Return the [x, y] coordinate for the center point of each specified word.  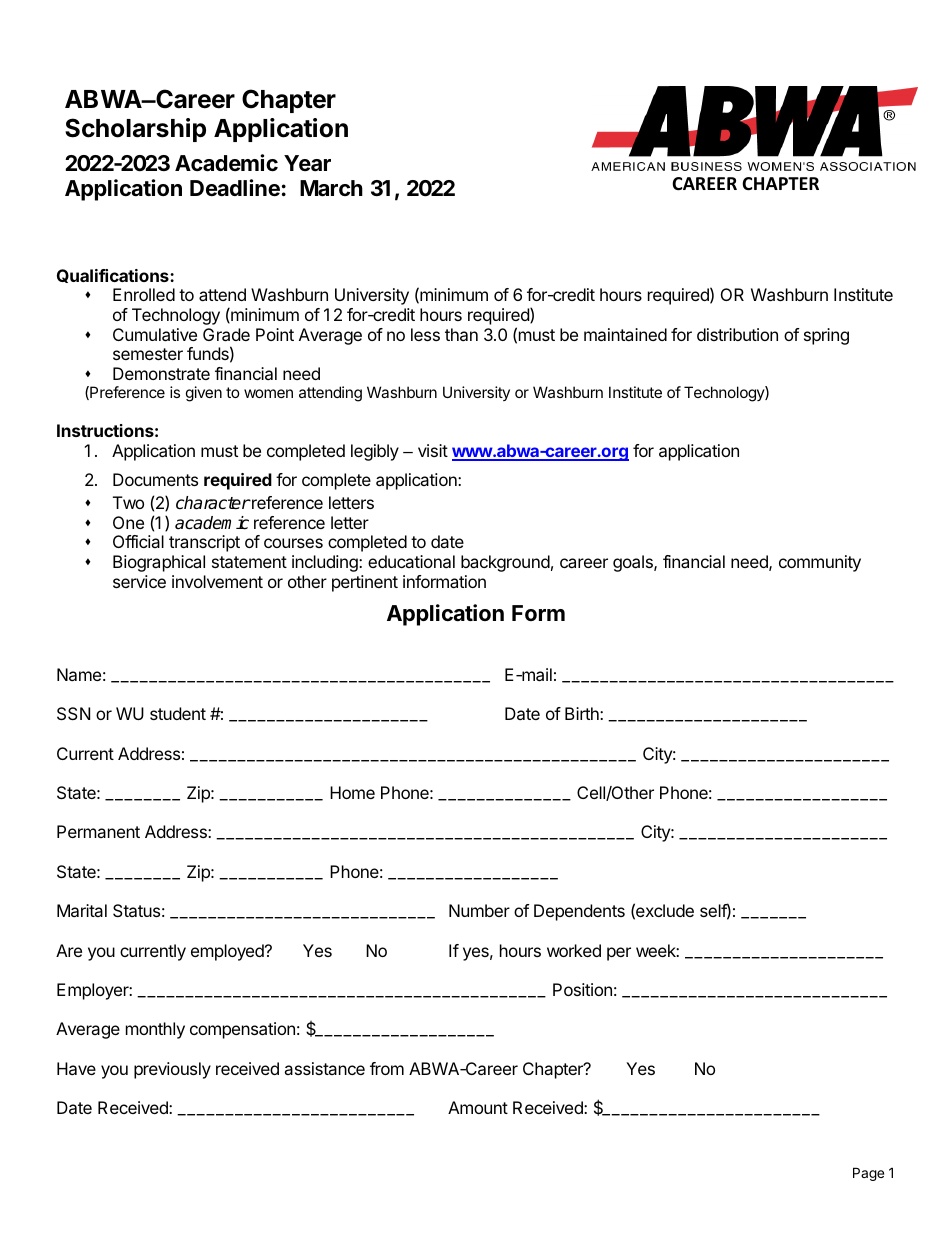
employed [228, 952]
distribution [737, 334]
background [505, 563]
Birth [583, 713]
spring [826, 336]
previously [172, 1070]
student [178, 713]
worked [574, 950]
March [331, 188]
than [461, 334]
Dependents [579, 912]
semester [148, 354]
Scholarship [135, 130]
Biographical [159, 563]
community [820, 563]
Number [479, 910]
